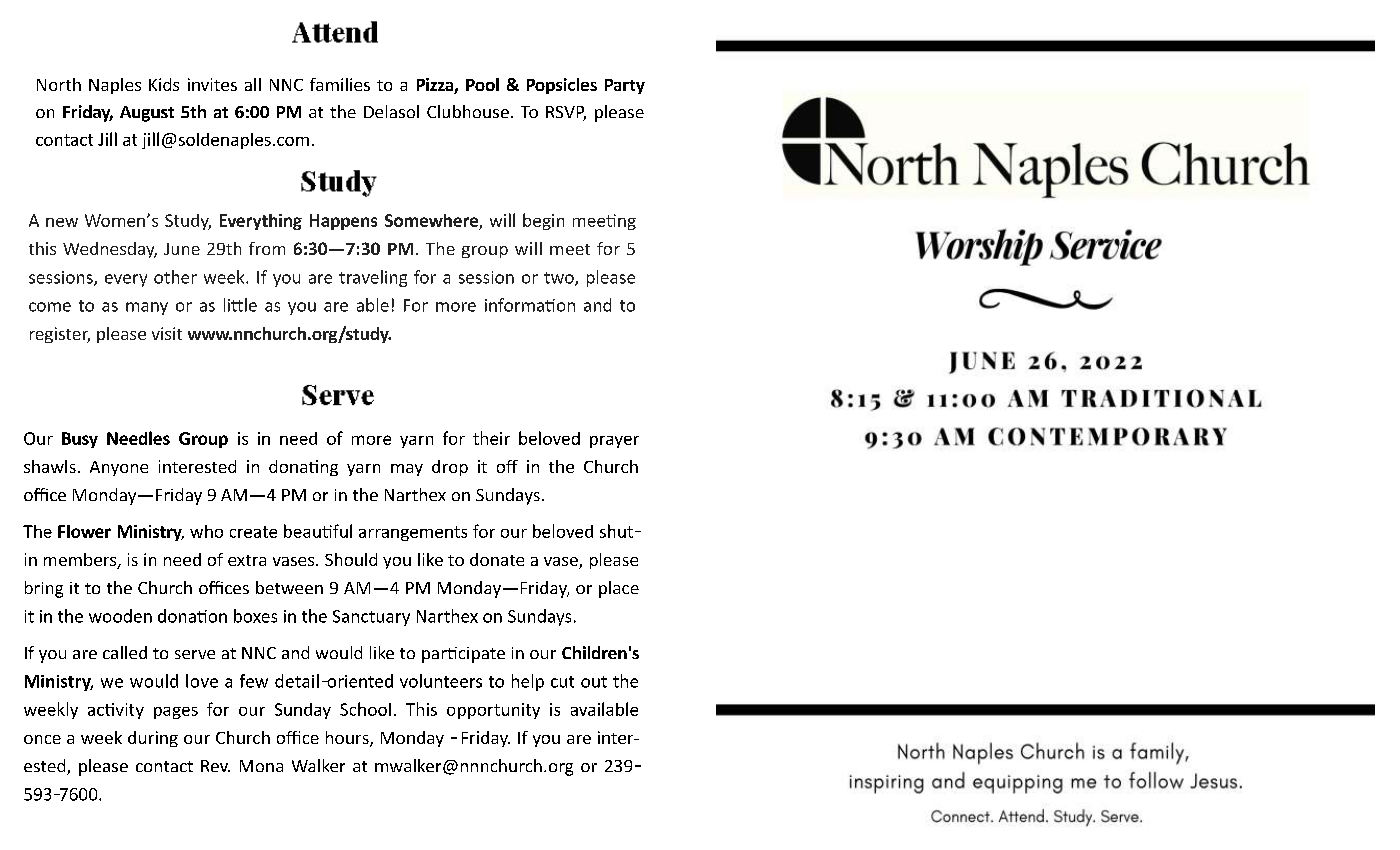 This screenshot has width=1400, height=850. What do you see at coordinates (619, 589) in the screenshot?
I see `place` at bounding box center [619, 589].
